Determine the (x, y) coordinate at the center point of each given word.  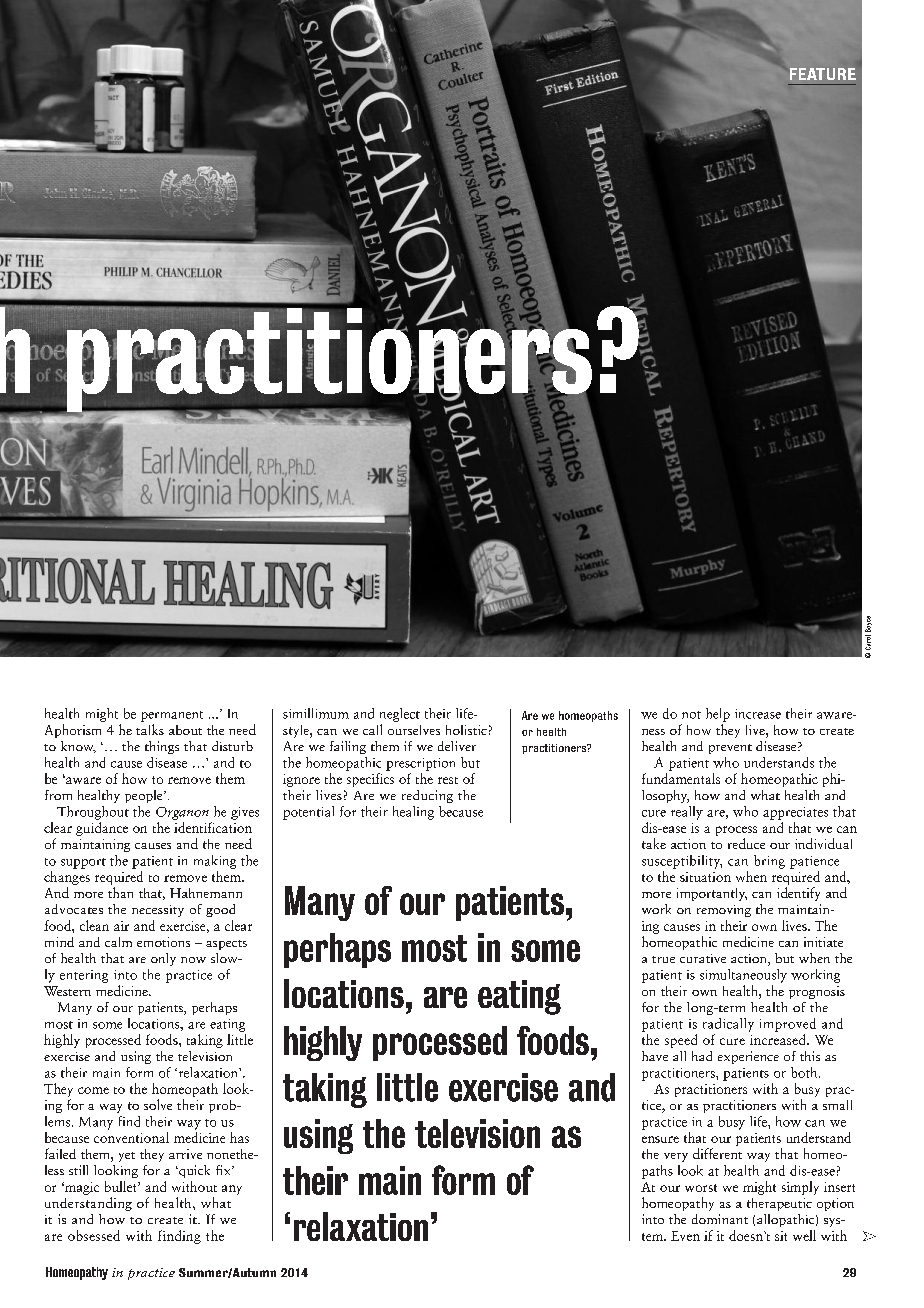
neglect (400, 715)
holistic (466, 730)
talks (150, 729)
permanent (172, 716)
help (718, 715)
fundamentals (681, 778)
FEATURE (823, 74)
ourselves (414, 730)
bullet (122, 1186)
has (239, 1137)
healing (413, 813)
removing (724, 911)
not (691, 715)
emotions (163, 942)
